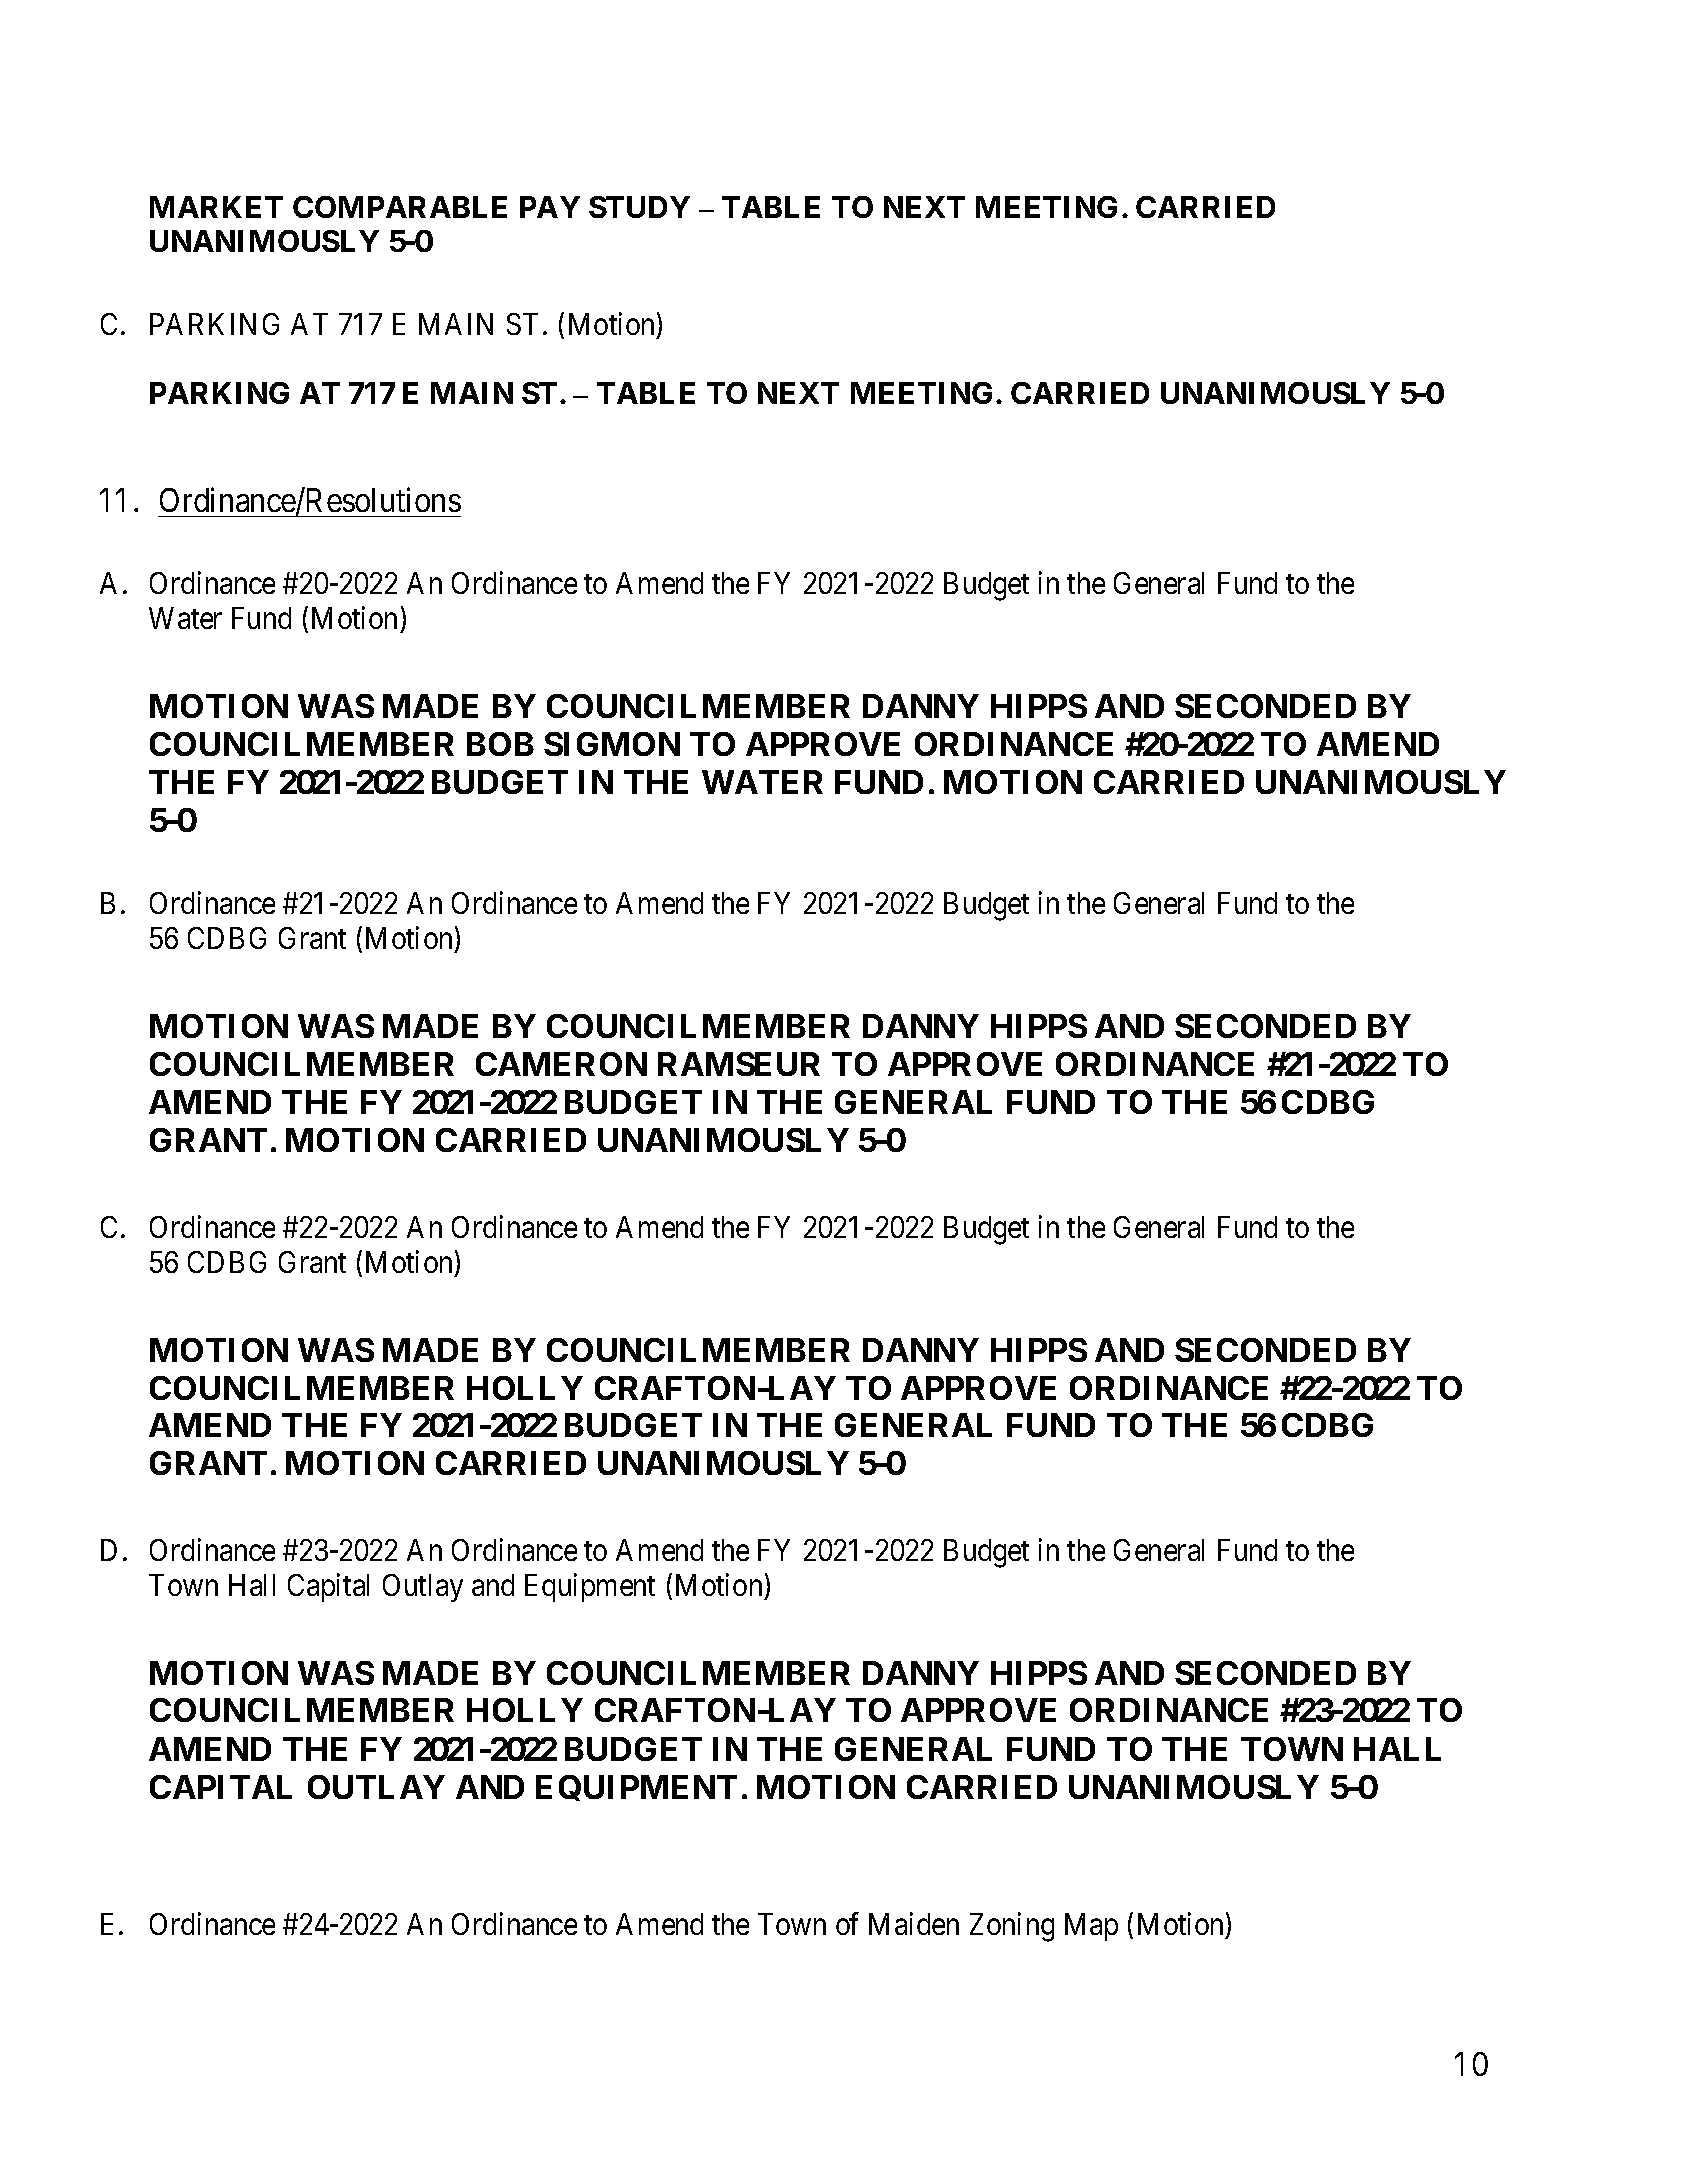  What do you see at coordinates (500, 744) in the page?
I see `BOB` at bounding box center [500, 744].
